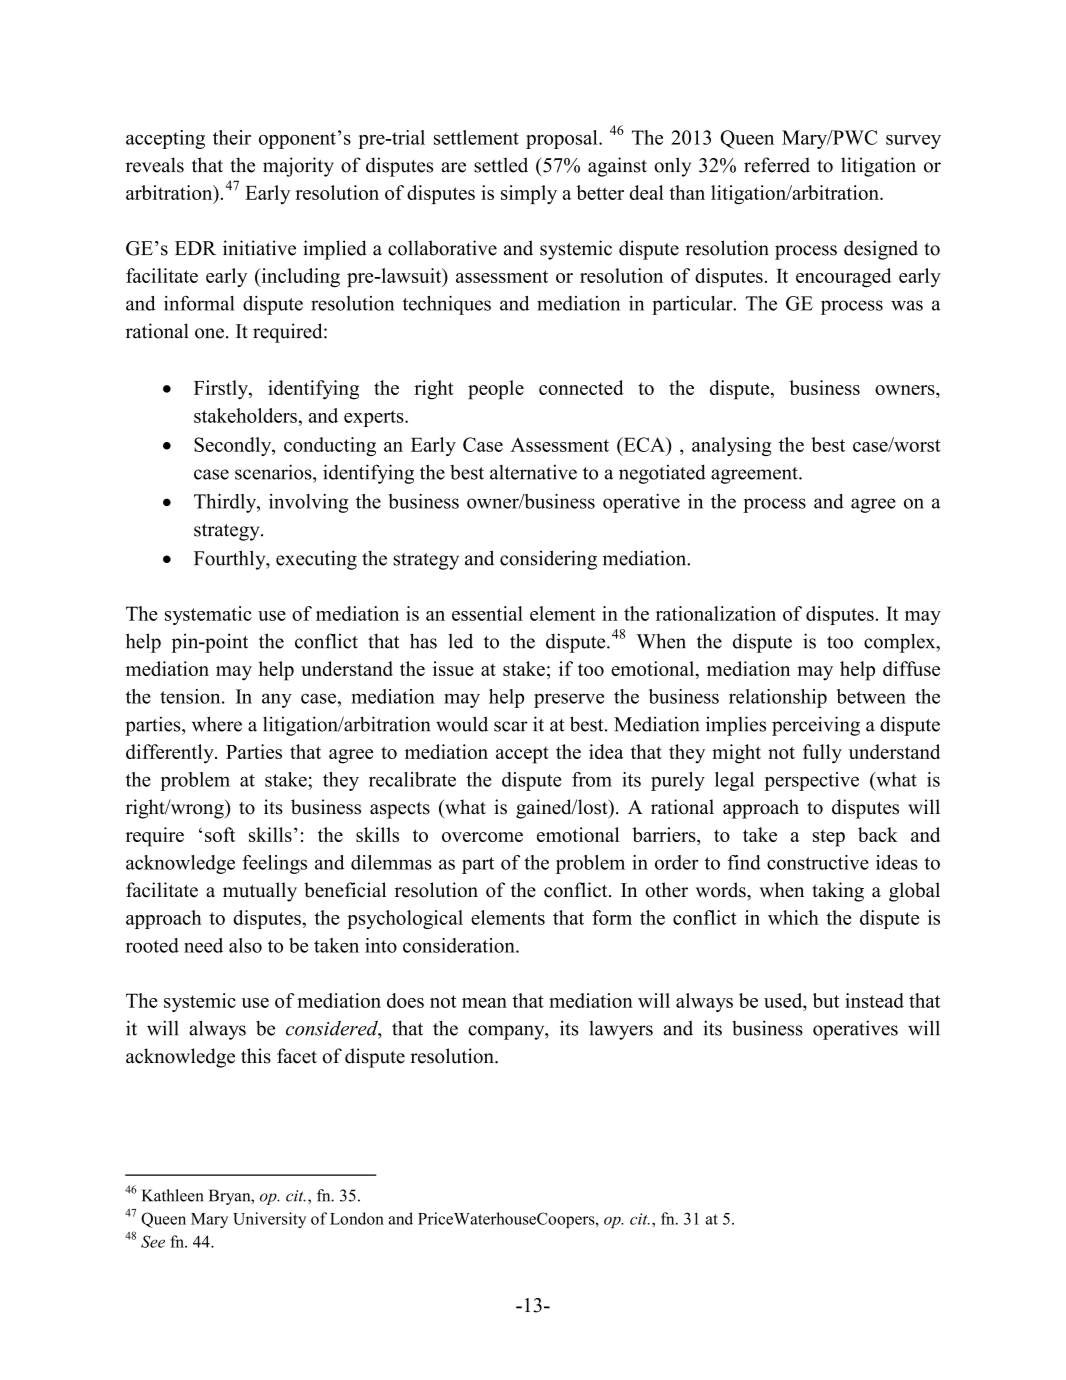  I want to click on simply, so click(529, 194).
